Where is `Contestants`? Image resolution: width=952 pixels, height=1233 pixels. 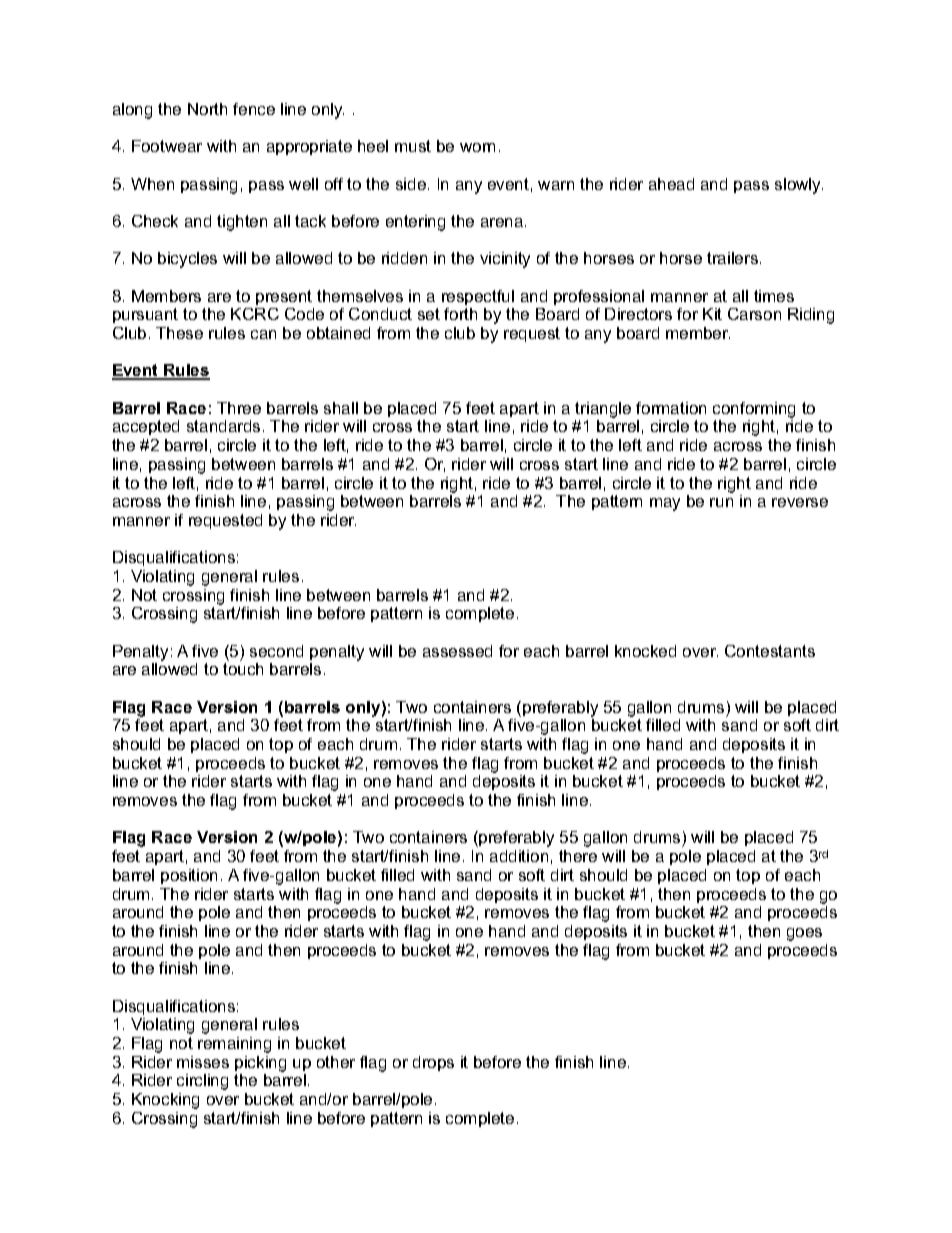 Contestants is located at coordinates (770, 651).
